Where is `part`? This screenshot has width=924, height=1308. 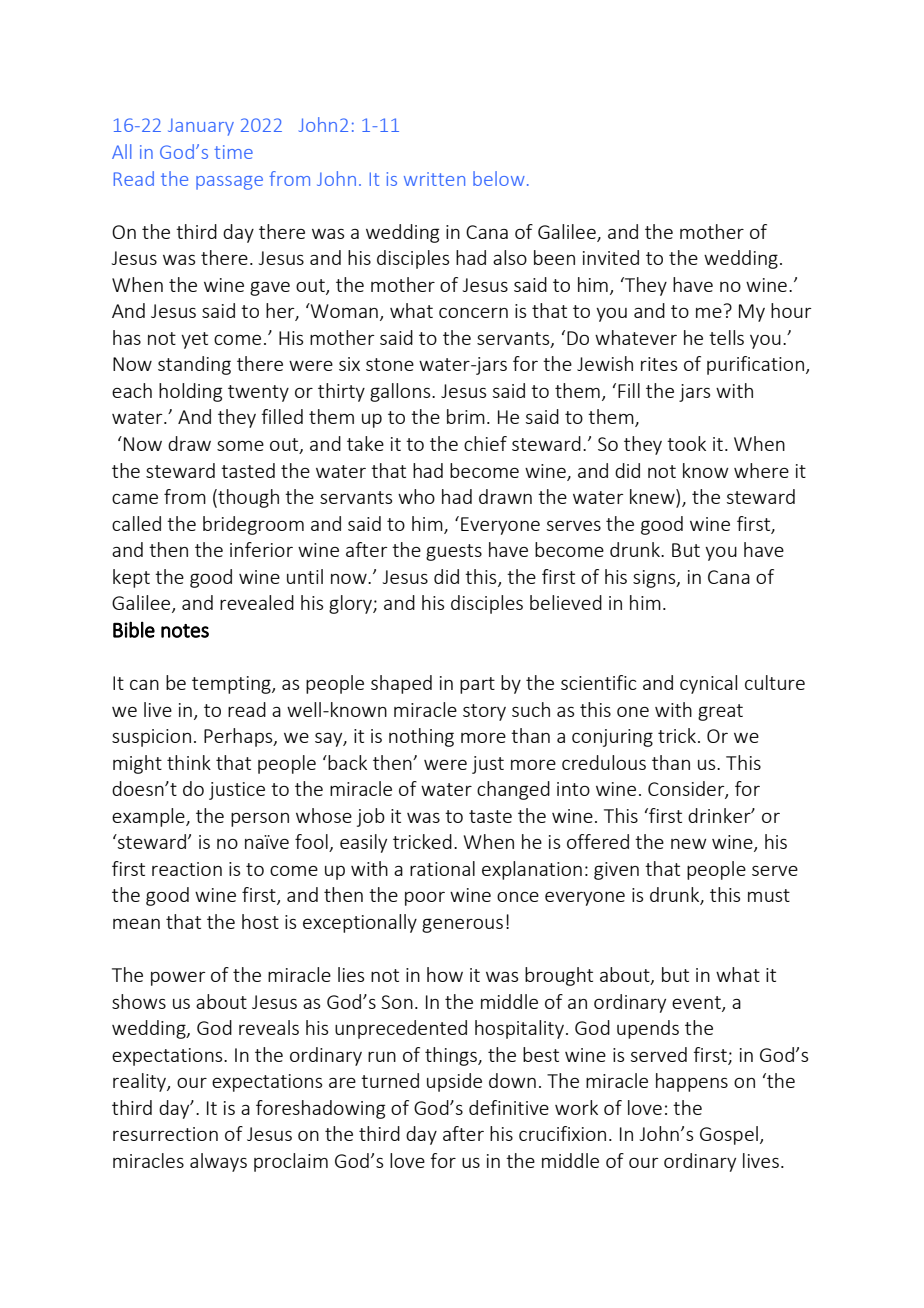 part is located at coordinates (477, 685).
